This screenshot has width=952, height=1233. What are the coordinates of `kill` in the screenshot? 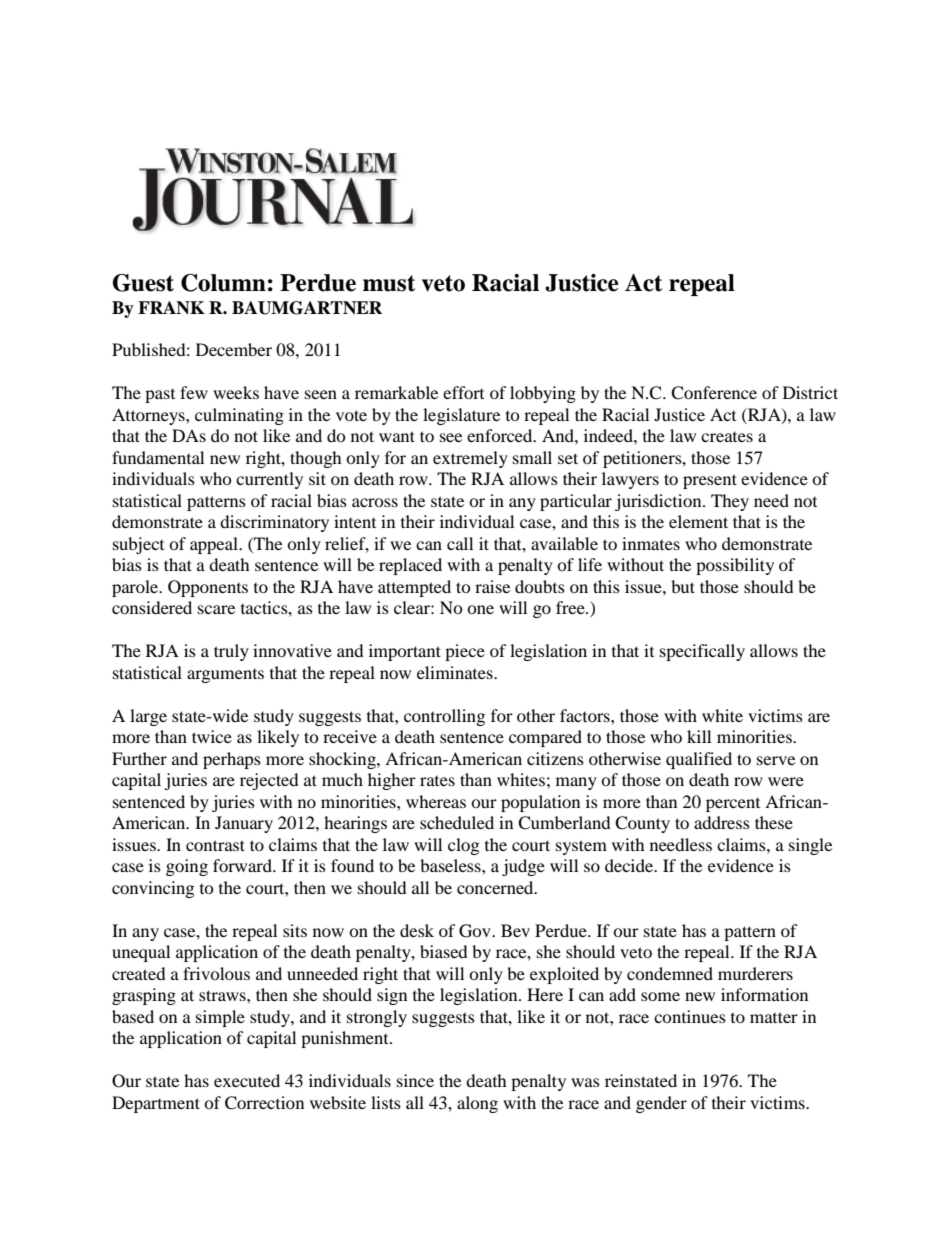 It's located at (699, 736).
